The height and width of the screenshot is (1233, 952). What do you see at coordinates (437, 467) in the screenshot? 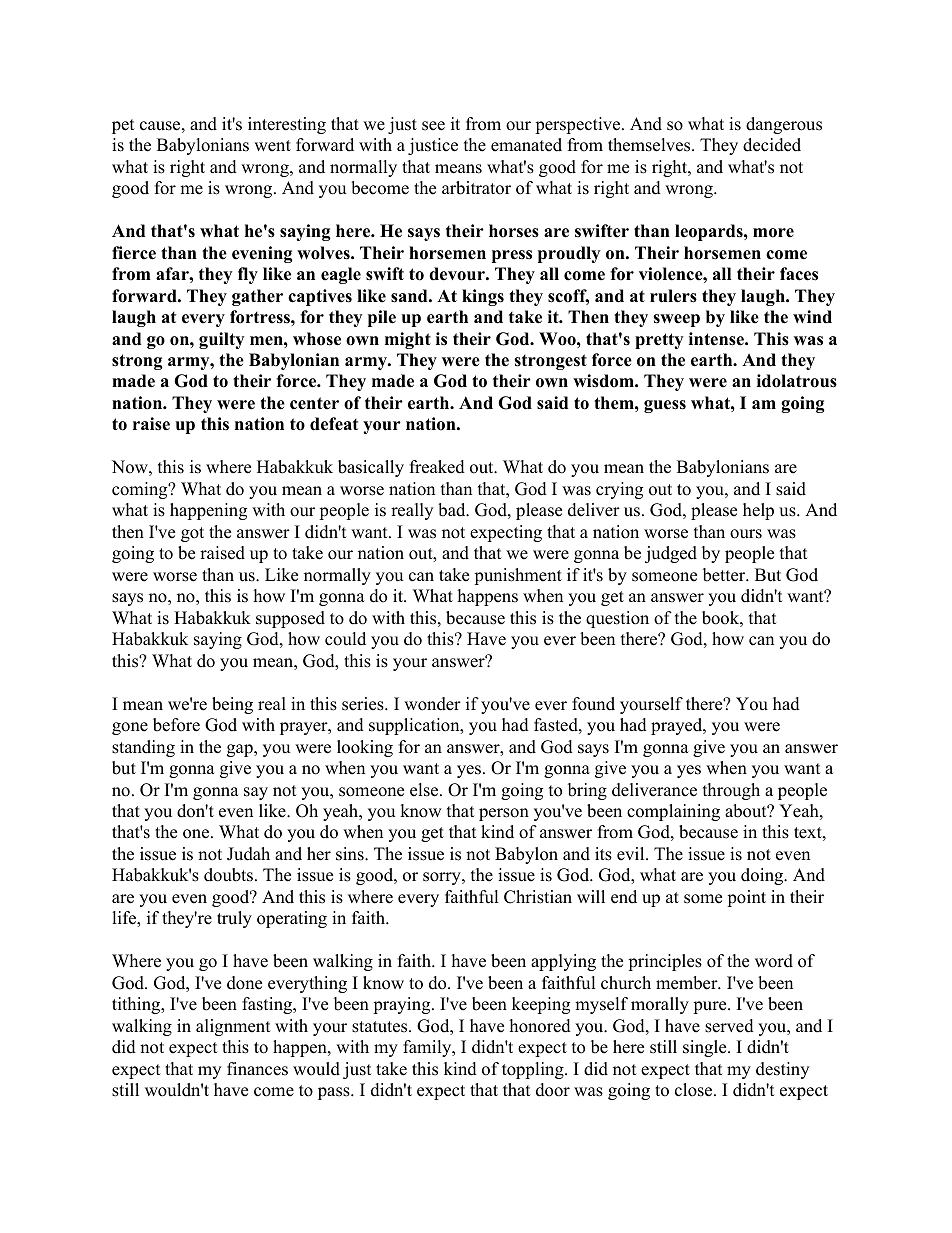
I see `freaked` at bounding box center [437, 467].
